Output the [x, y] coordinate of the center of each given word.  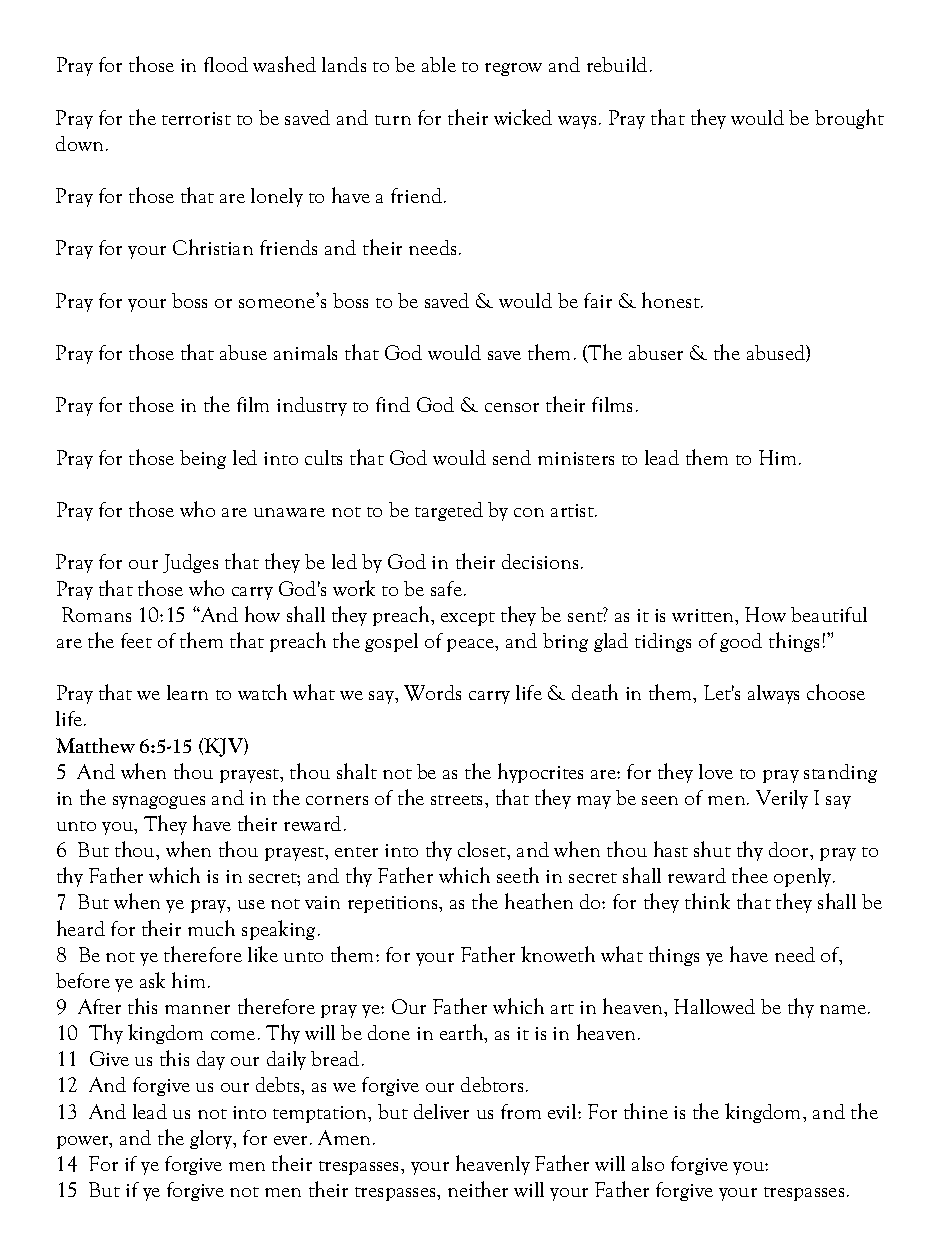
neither [478, 1189]
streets [458, 800]
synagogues [159, 802]
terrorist [196, 118]
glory [212, 1139]
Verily [782, 799]
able [439, 64]
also [648, 1163]
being [203, 459]
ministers [576, 458]
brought [849, 119]
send [512, 457]
